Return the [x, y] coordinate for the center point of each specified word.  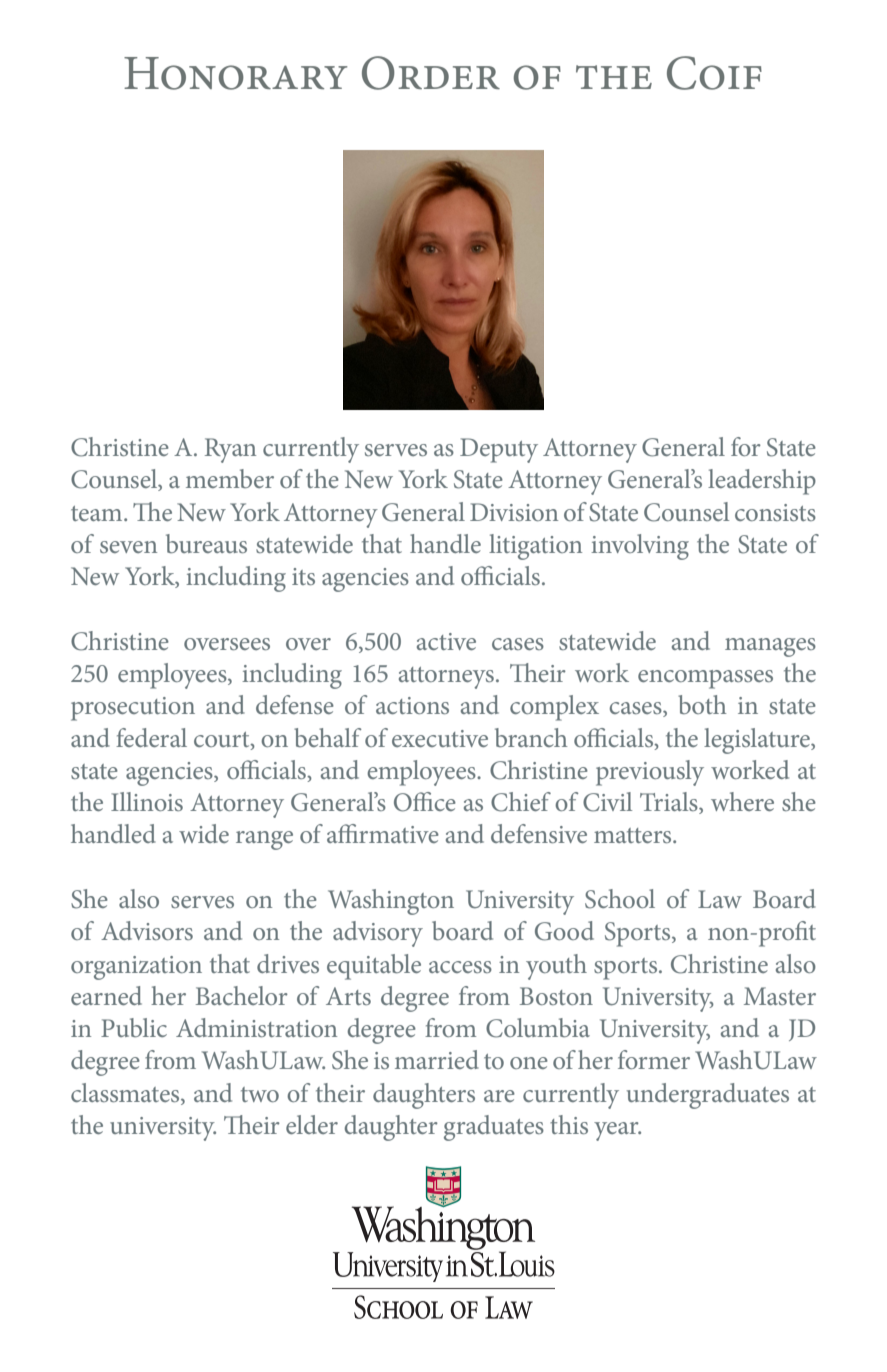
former [654, 1059]
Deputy [499, 450]
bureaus [206, 543]
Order [431, 73]
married [437, 1059]
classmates [126, 1092]
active [446, 641]
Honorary [236, 73]
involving [640, 547]
